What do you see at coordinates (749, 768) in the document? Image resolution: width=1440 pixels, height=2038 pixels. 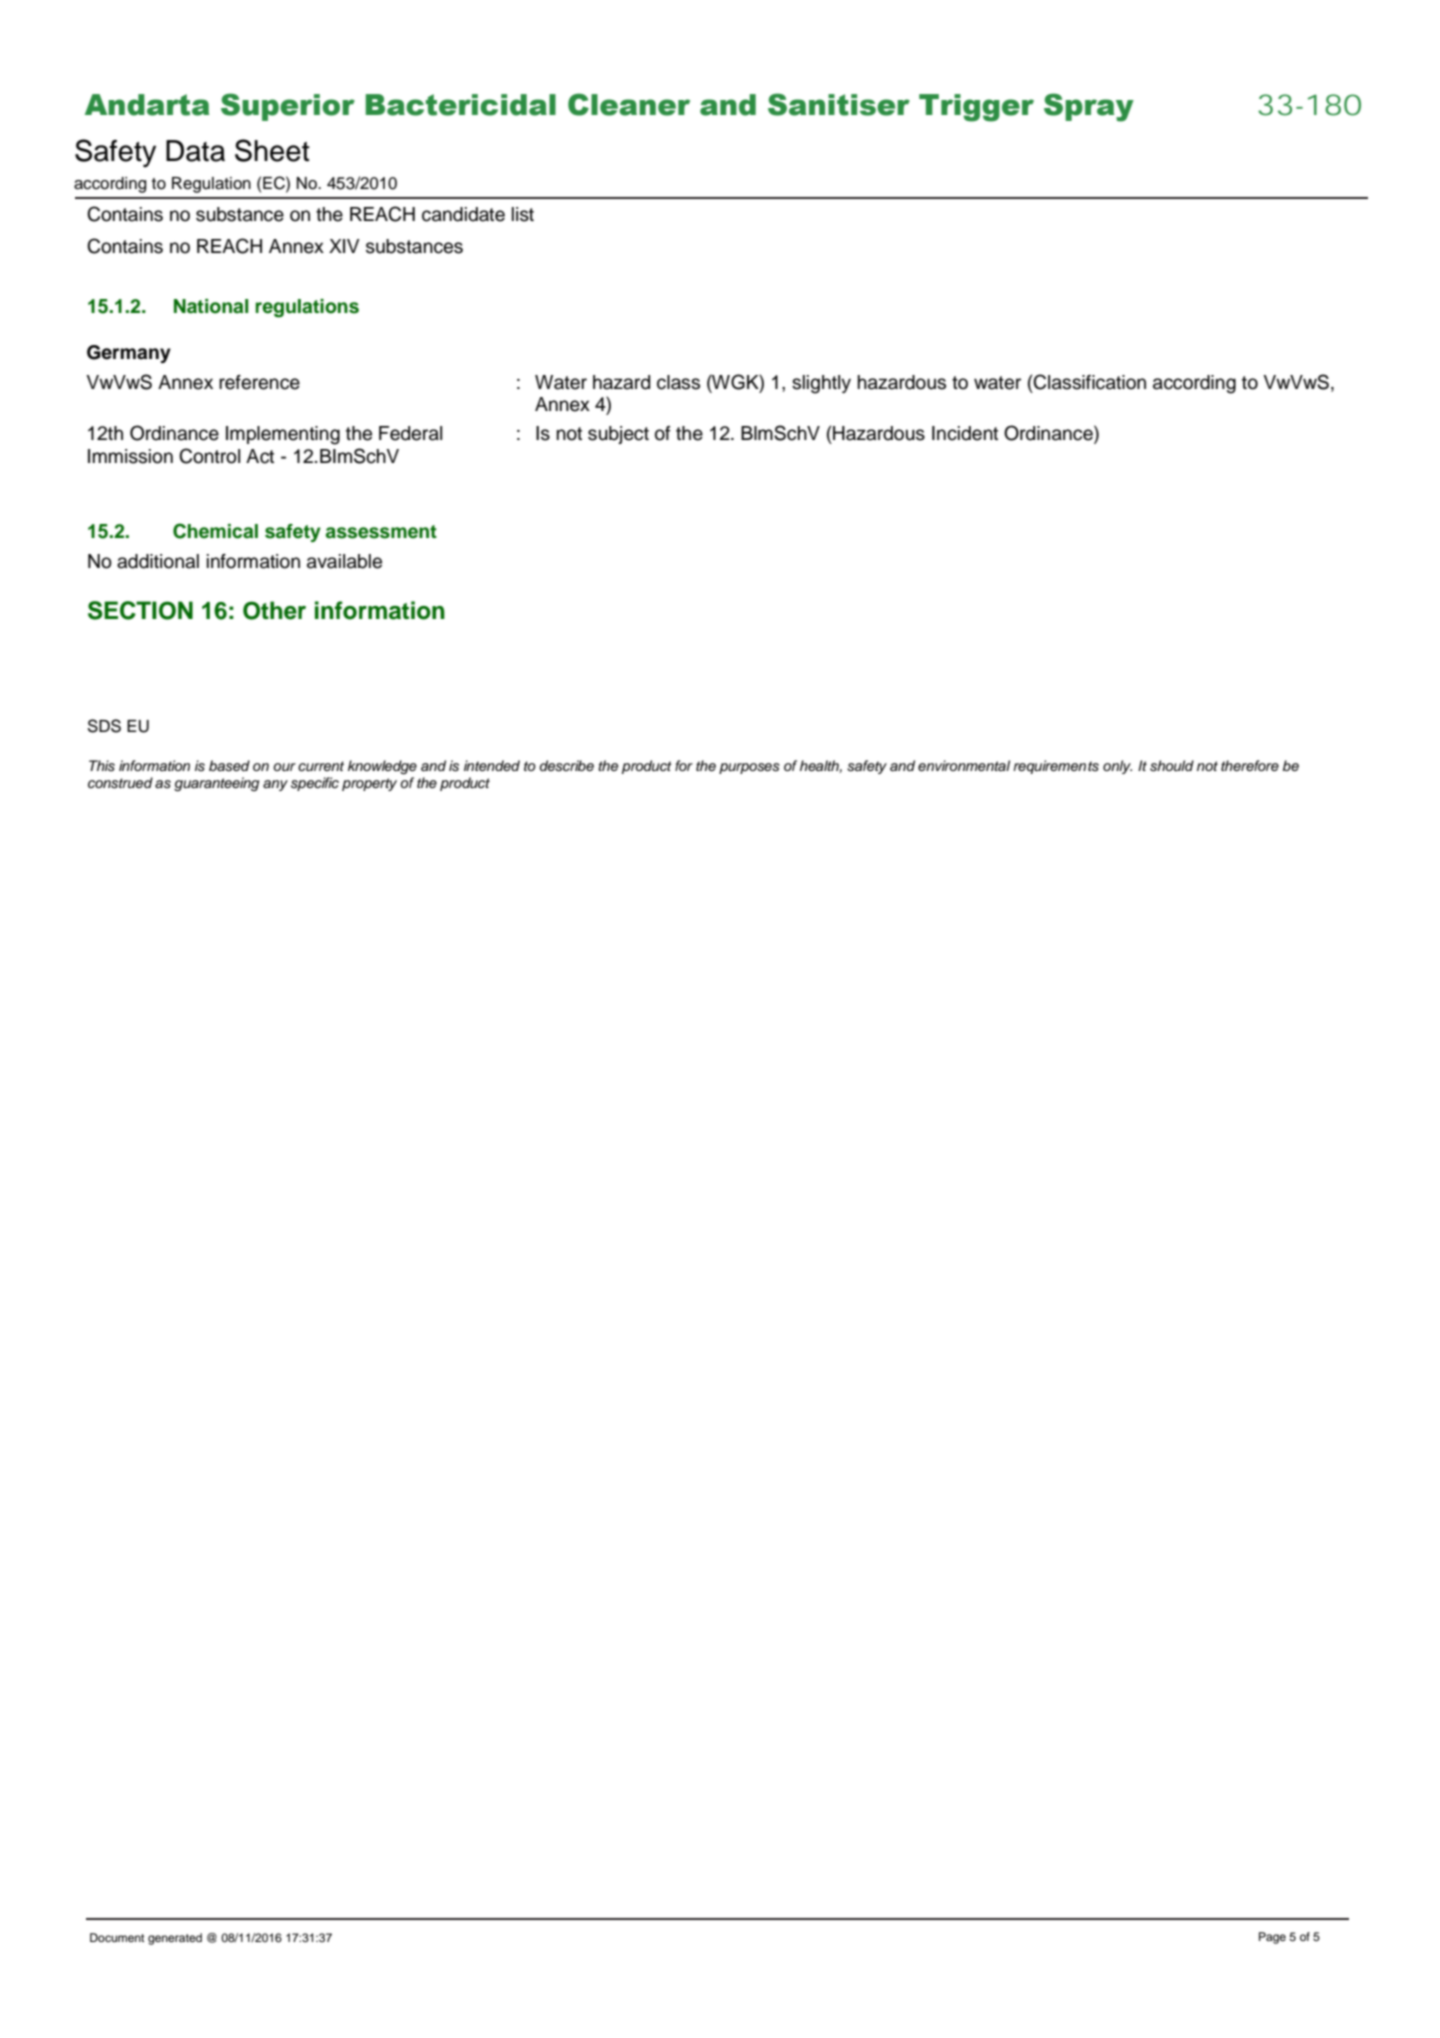 I see `purposes` at bounding box center [749, 768].
